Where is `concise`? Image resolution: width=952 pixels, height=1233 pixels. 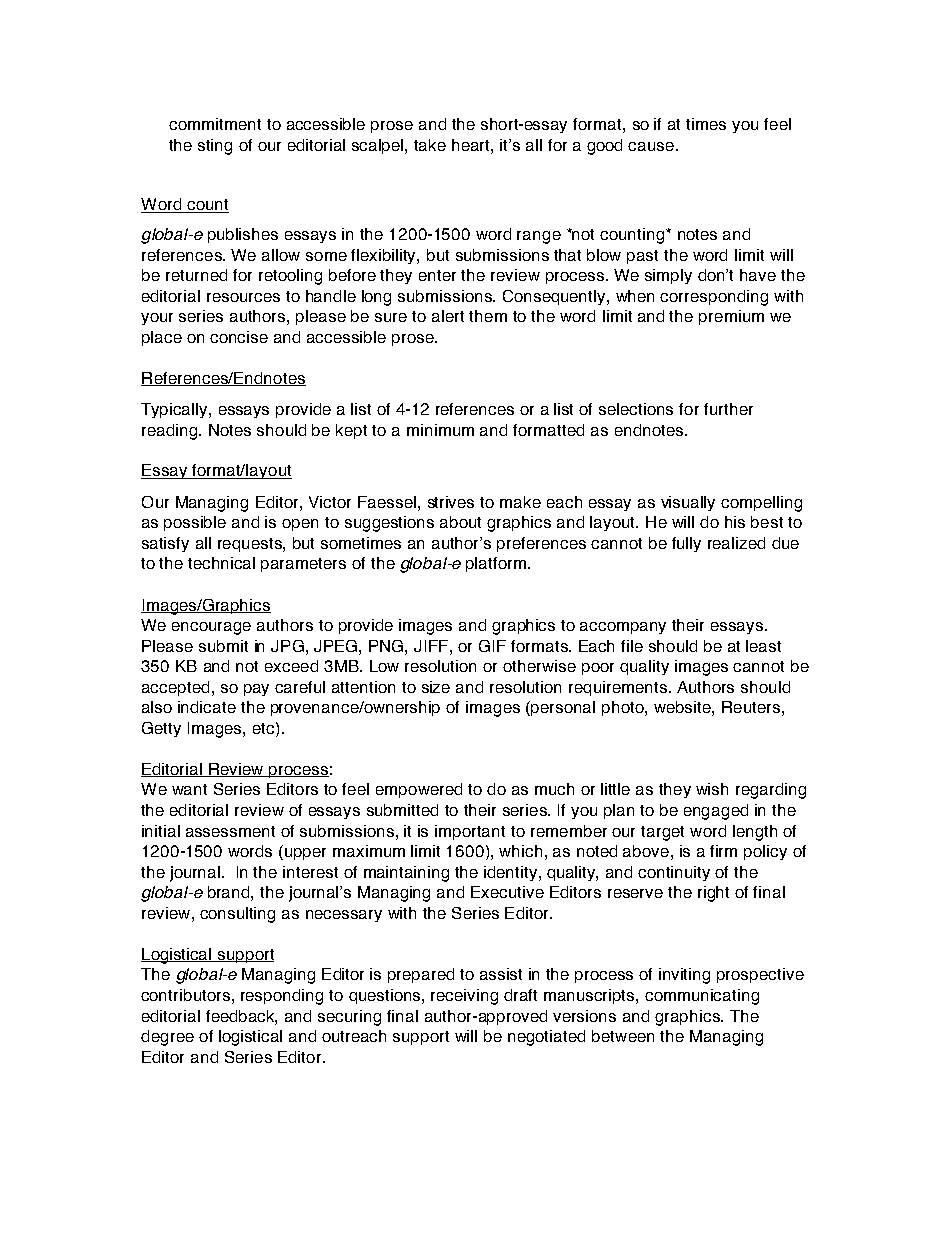 concise is located at coordinates (239, 337).
